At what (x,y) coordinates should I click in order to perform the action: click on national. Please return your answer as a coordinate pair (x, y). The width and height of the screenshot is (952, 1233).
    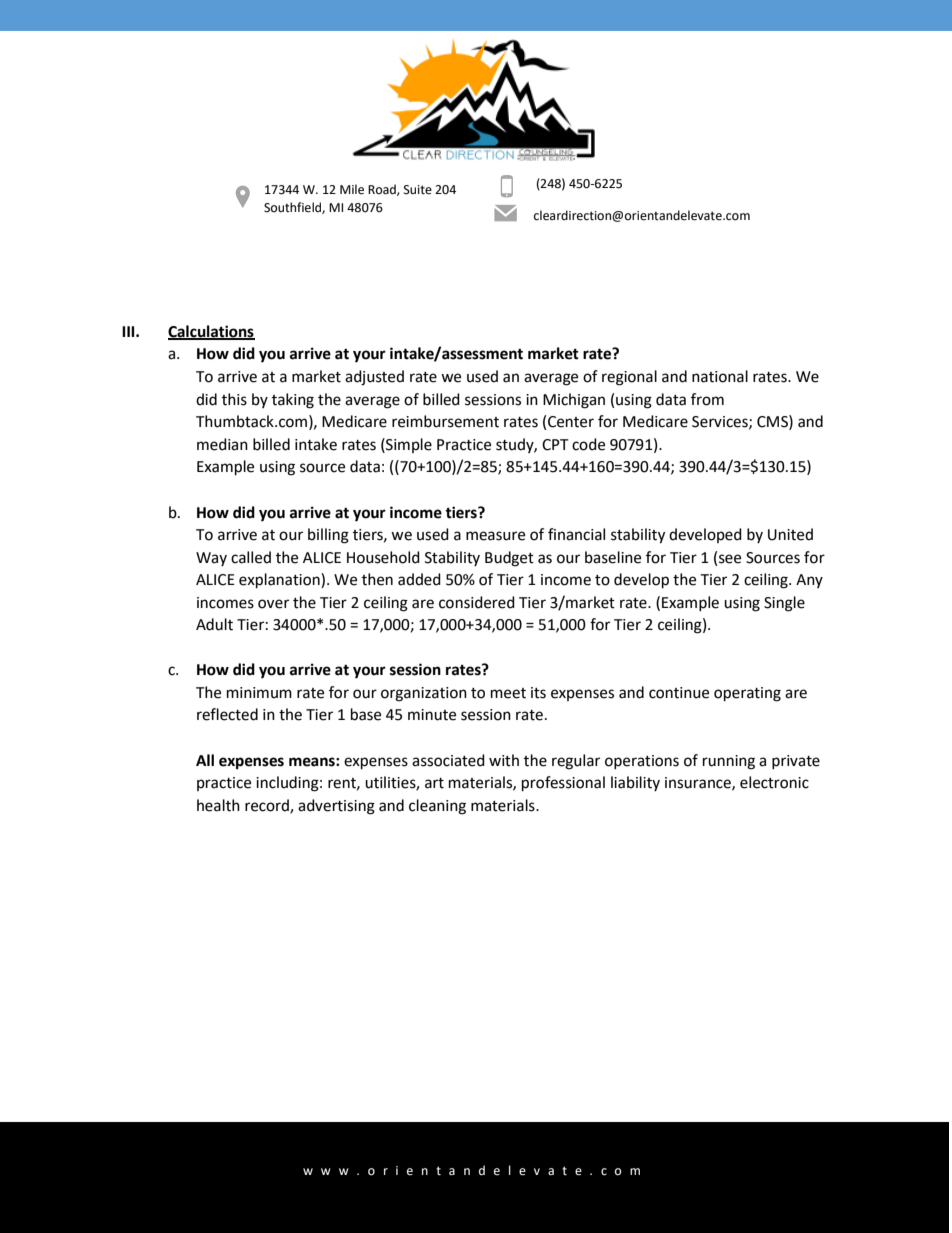
    Looking at the image, I should click on (720, 376).
